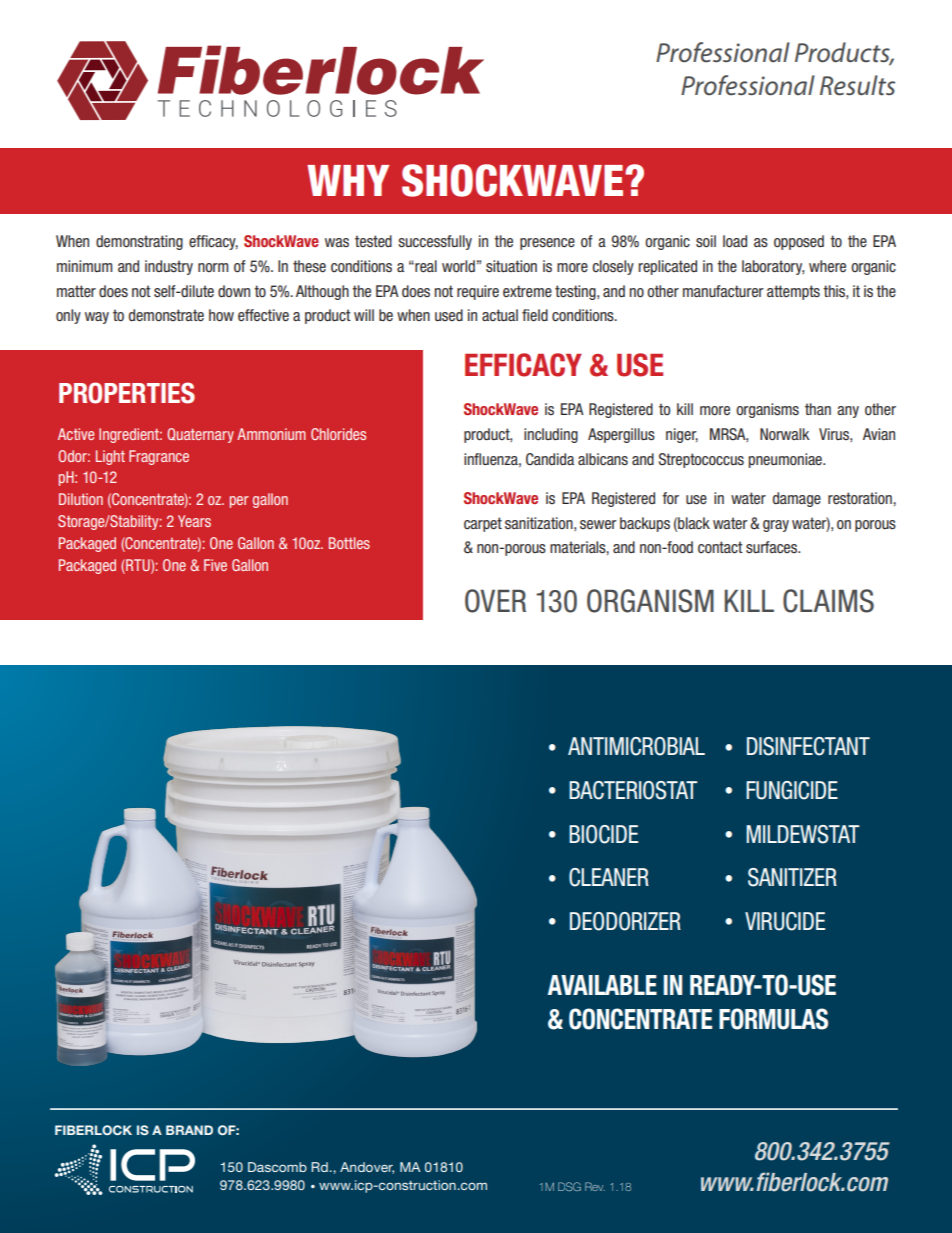 The height and width of the screenshot is (1233, 952). What do you see at coordinates (598, 524) in the screenshot?
I see `sewer` at bounding box center [598, 524].
